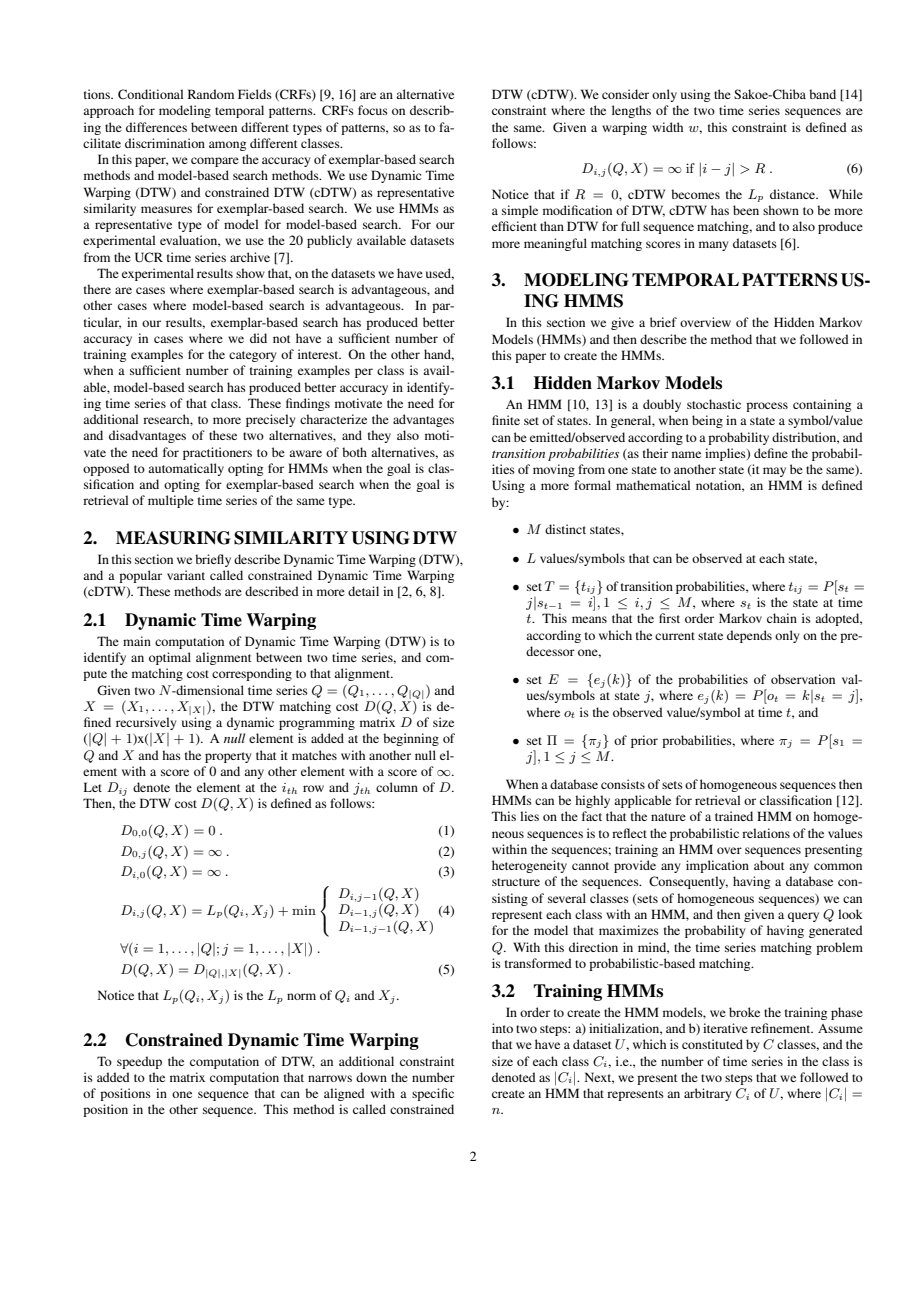  I want to click on specific, so click(433, 1094).
